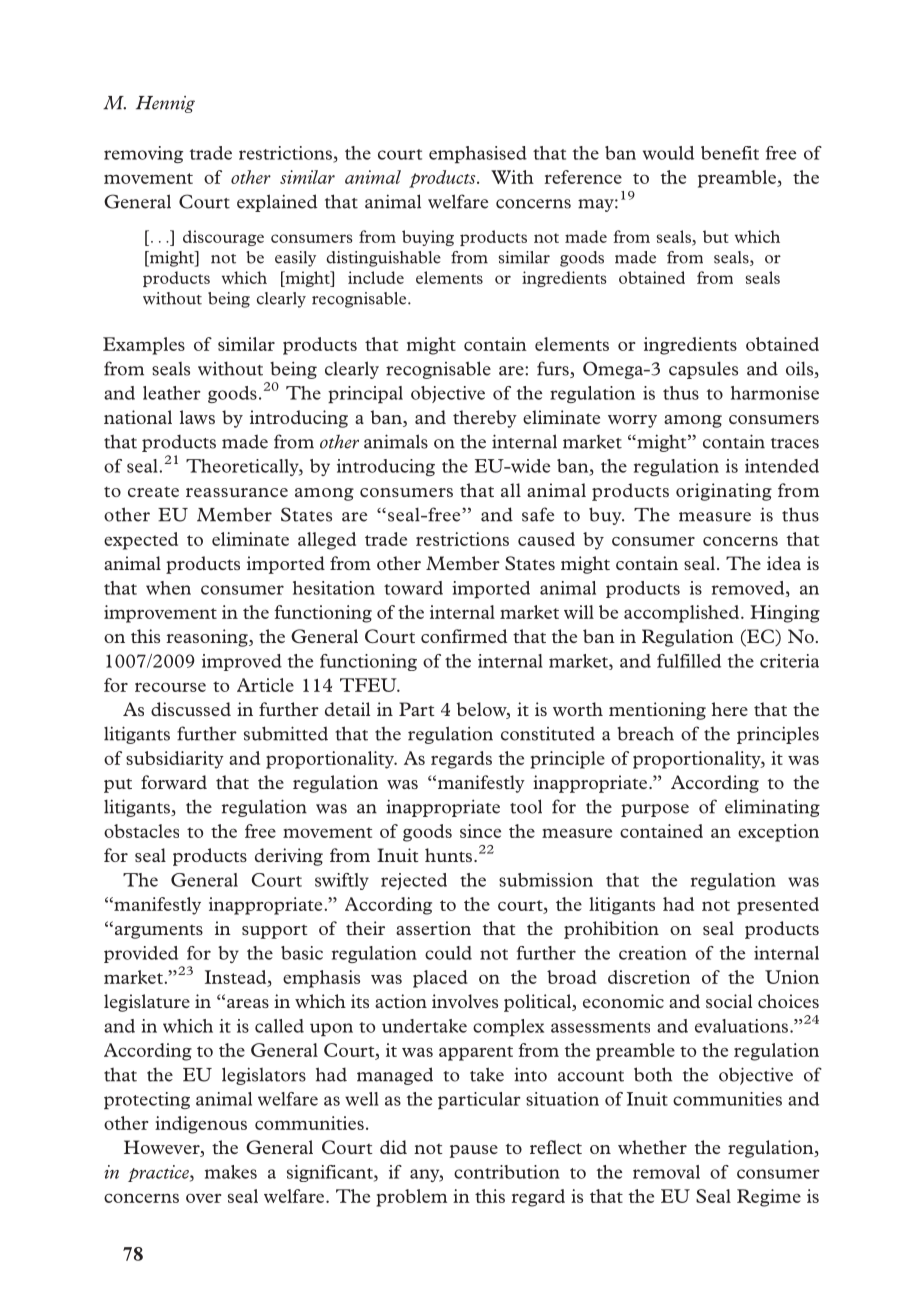  Describe the element at coordinates (208, 638) in the image. I see `reasoning` at that location.
